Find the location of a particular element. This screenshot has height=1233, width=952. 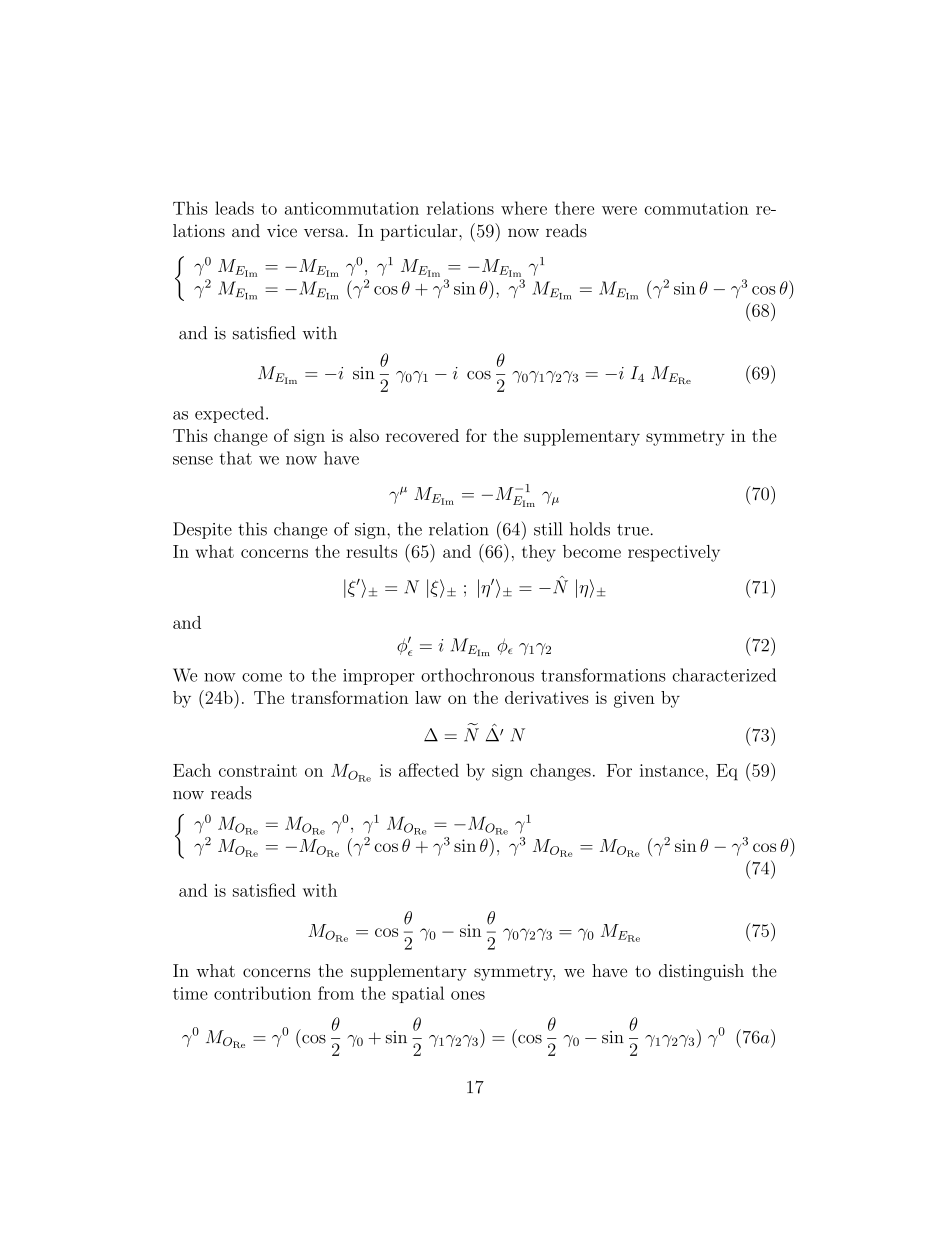

that is located at coordinates (235, 458).
